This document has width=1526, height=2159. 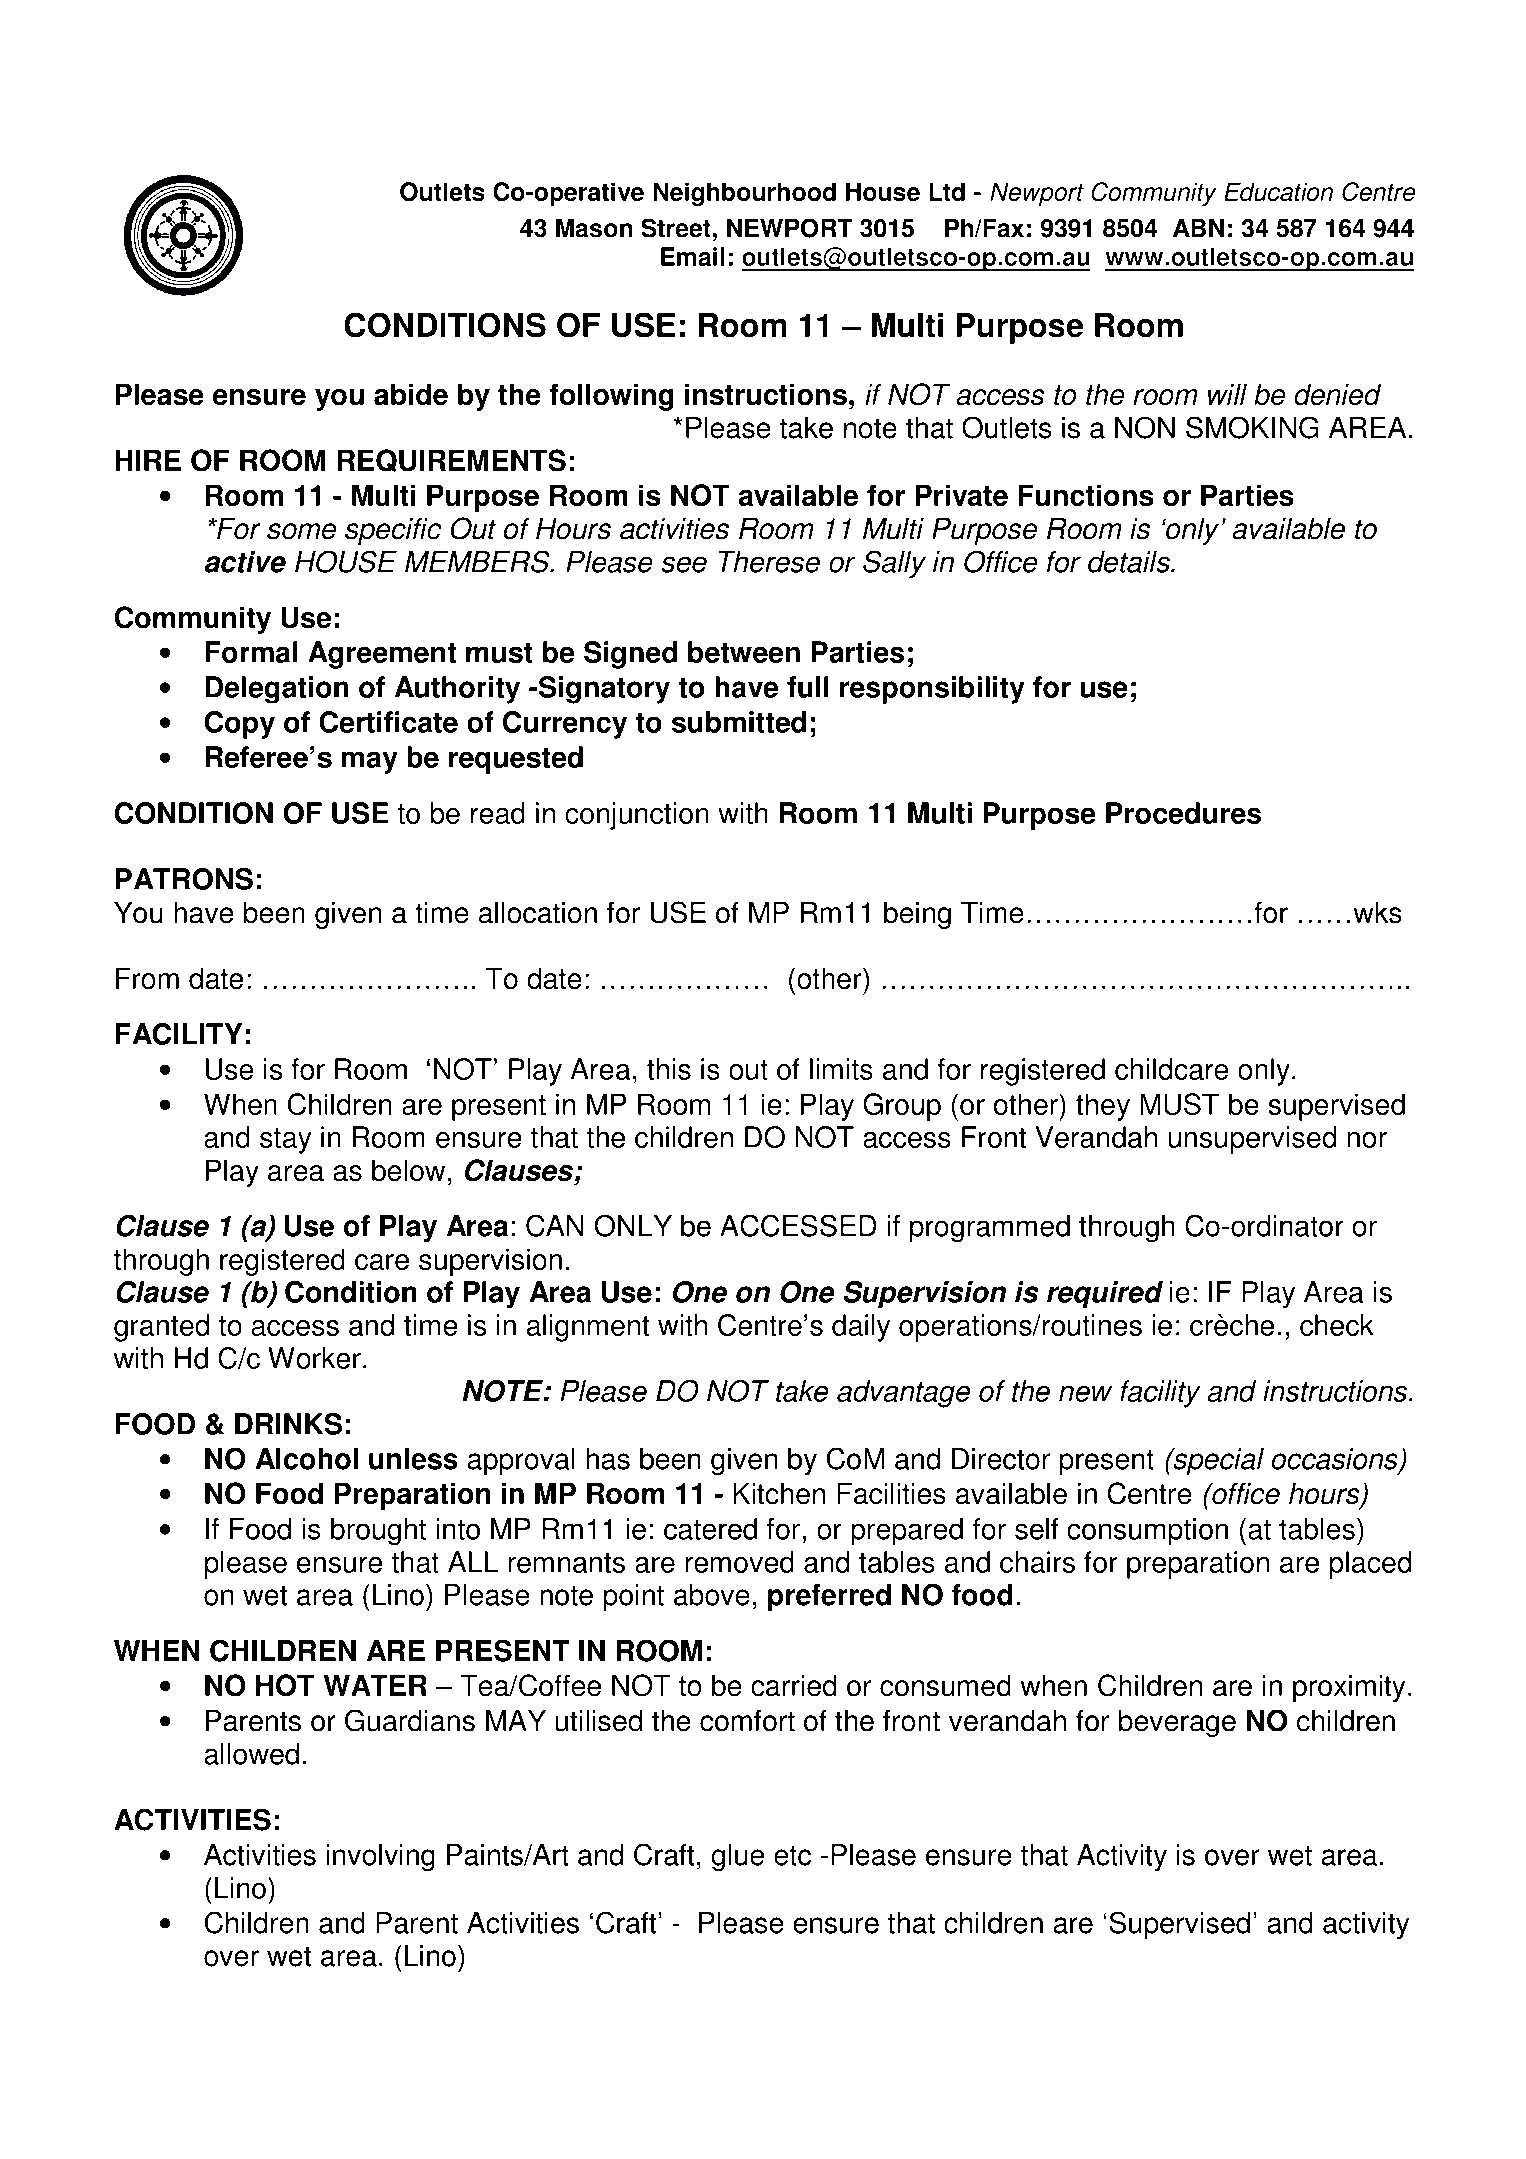 What do you see at coordinates (841, 1069) in the document?
I see `limits` at bounding box center [841, 1069].
